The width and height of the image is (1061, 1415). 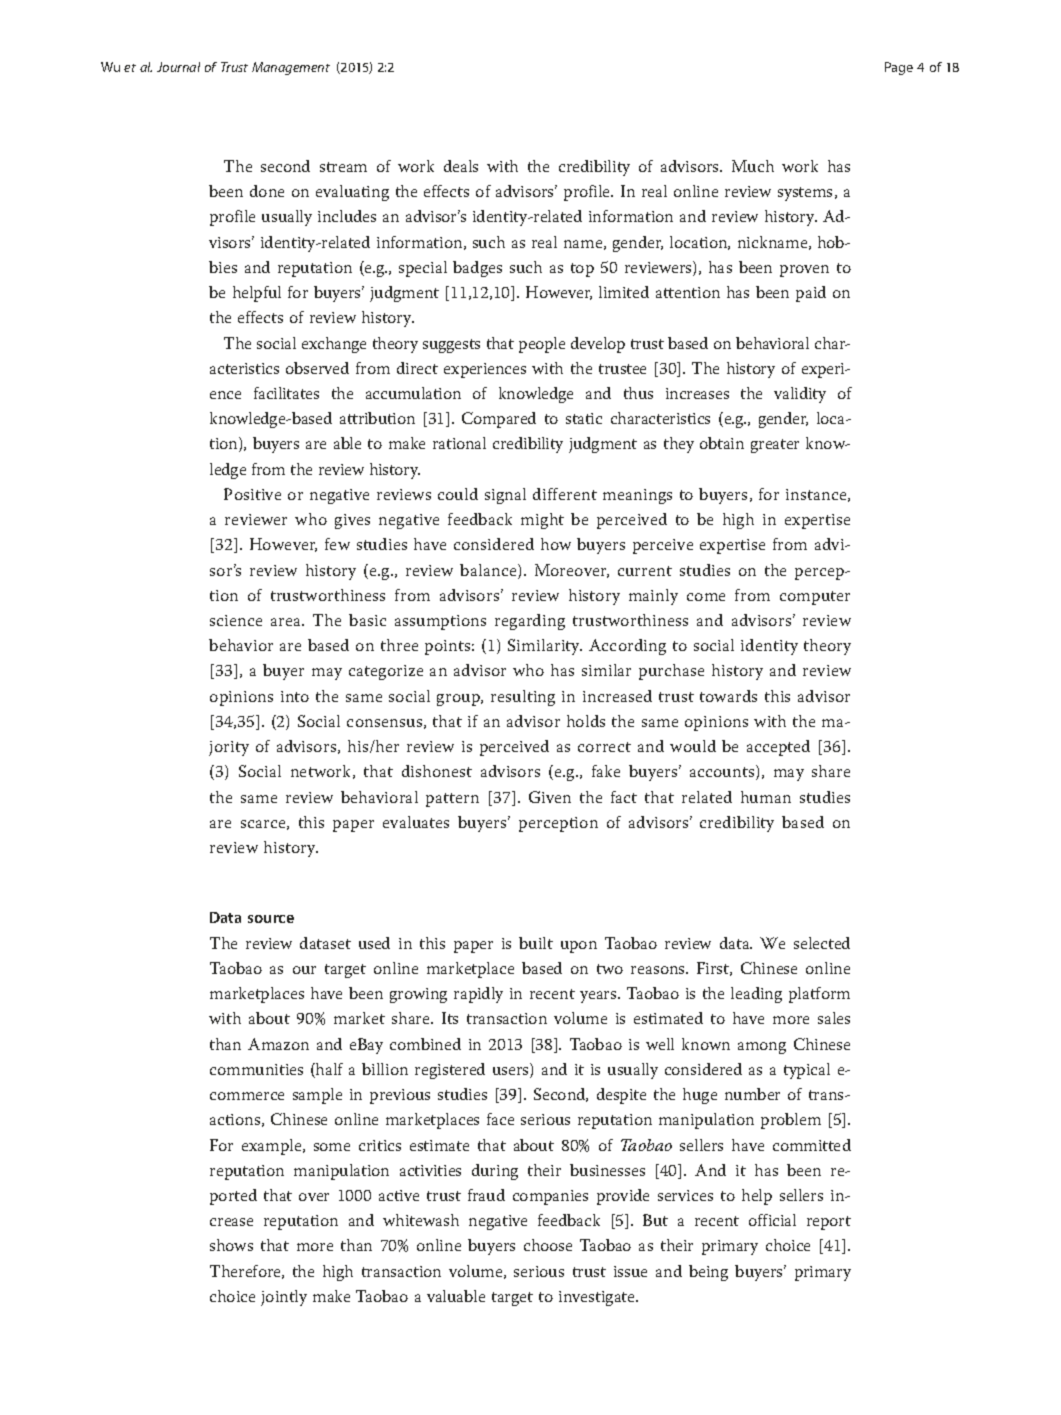 What do you see at coordinates (753, 166) in the image?
I see `Much` at bounding box center [753, 166].
